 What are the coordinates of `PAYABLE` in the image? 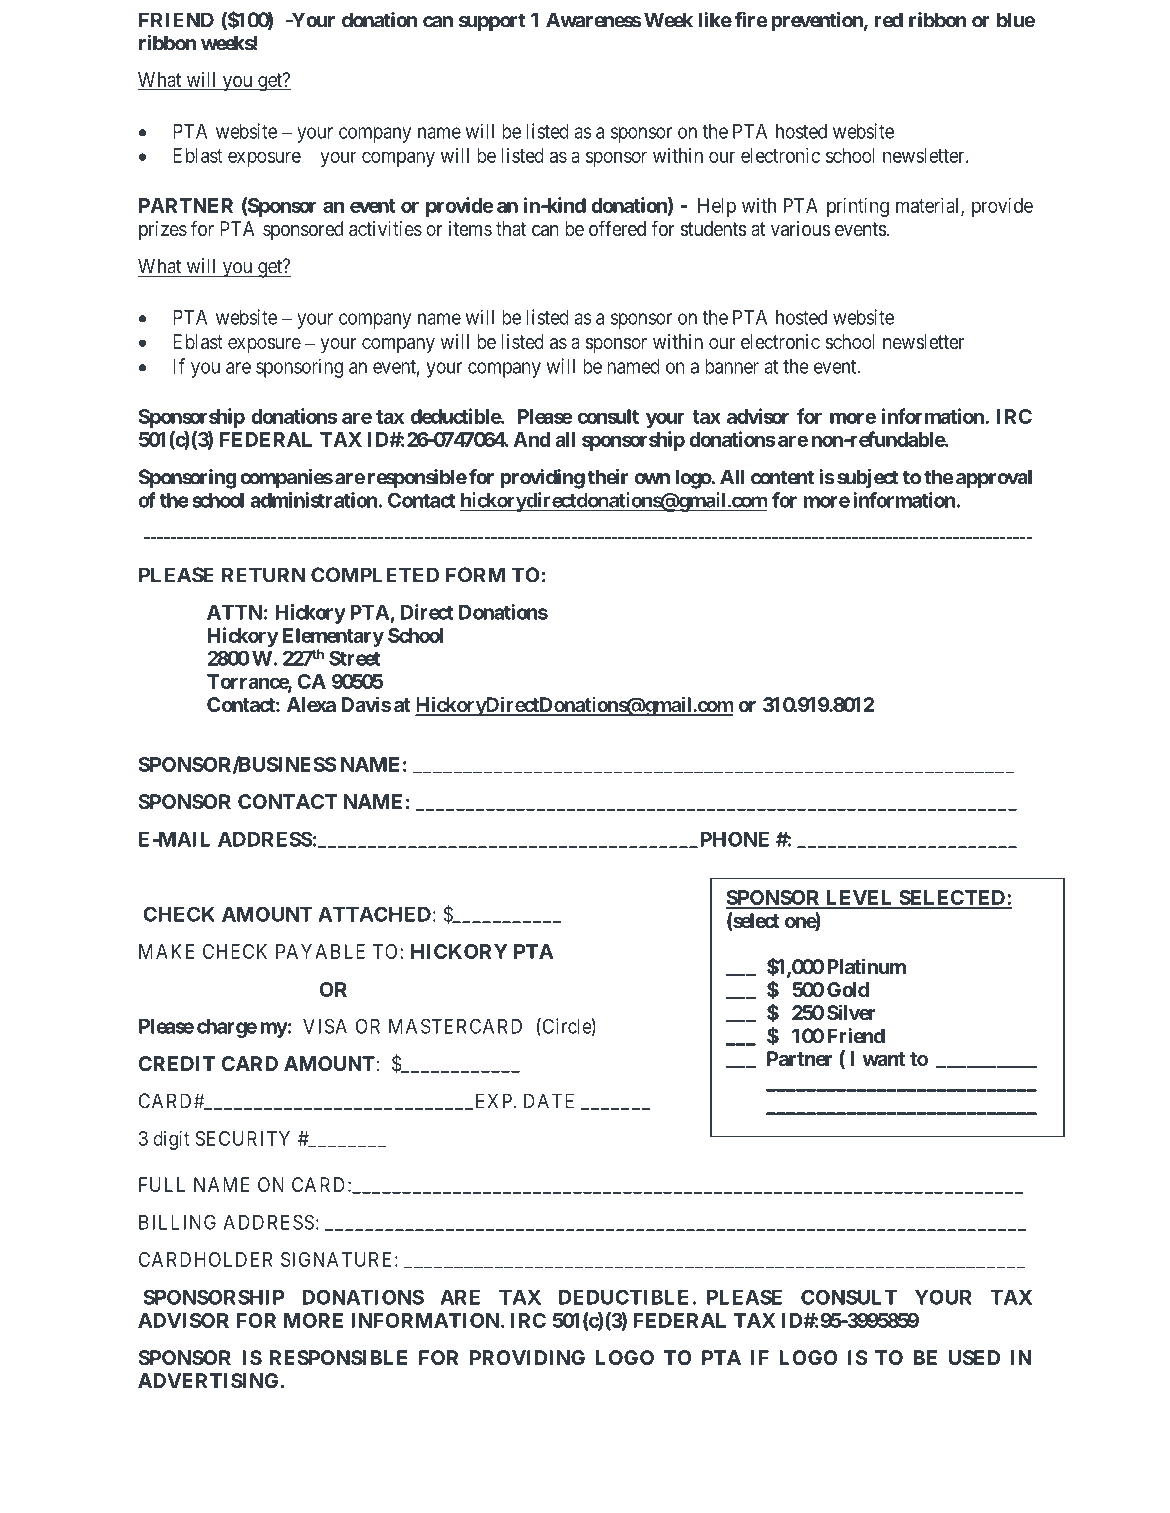 It's located at (320, 951).
